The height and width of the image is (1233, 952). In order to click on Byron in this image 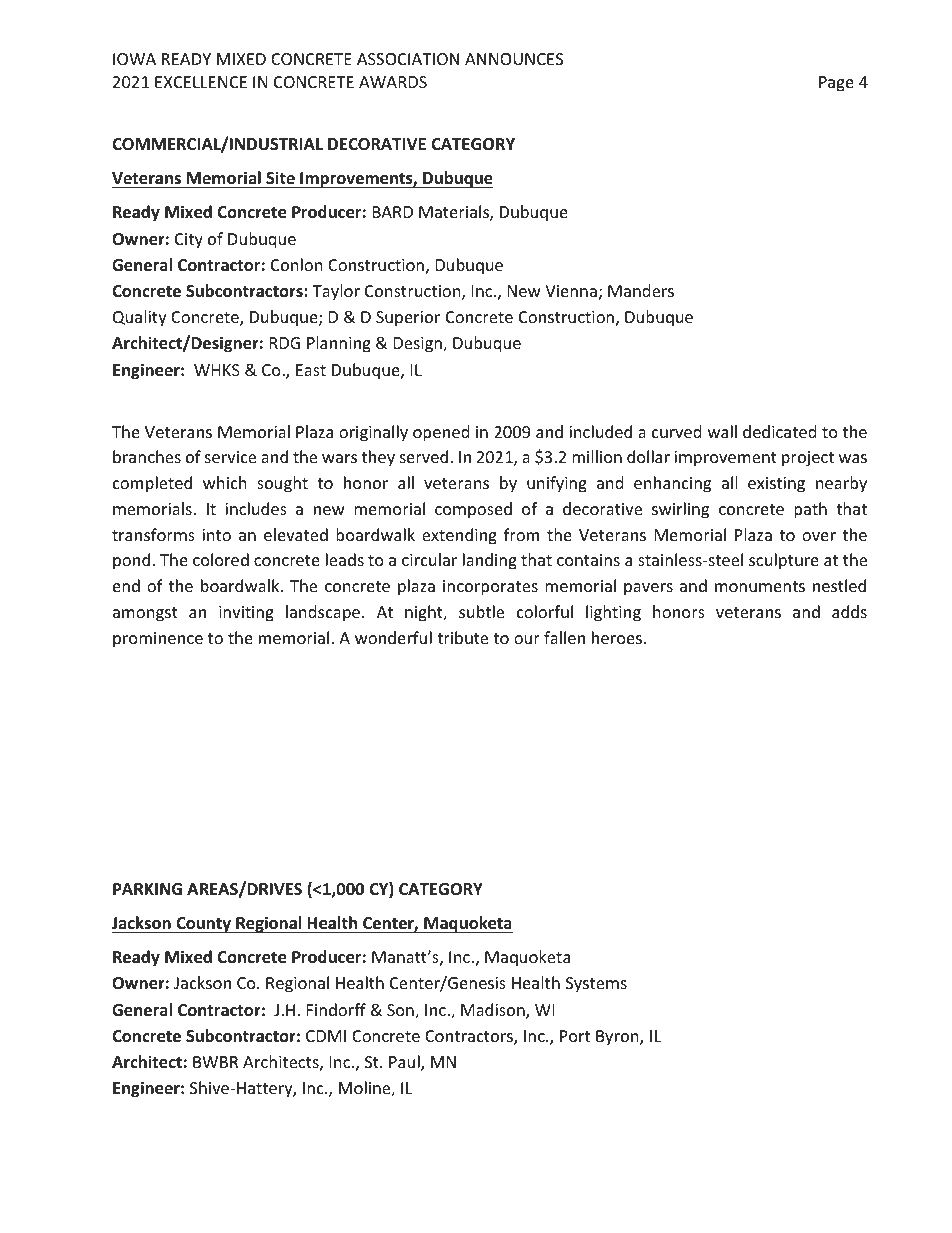, I will do `click(618, 1038)`.
